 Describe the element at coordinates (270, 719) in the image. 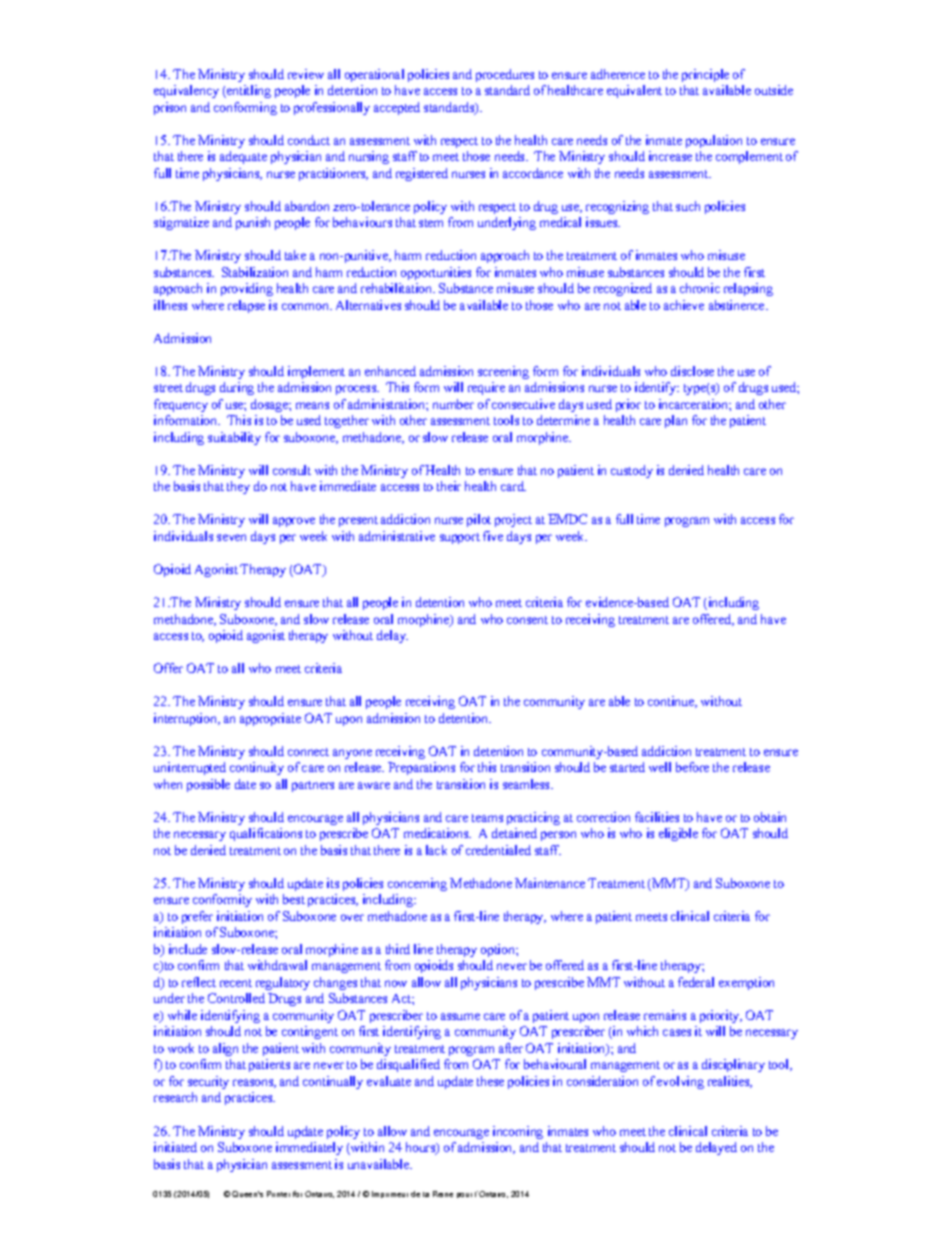

I see `appropriate` at that location.
